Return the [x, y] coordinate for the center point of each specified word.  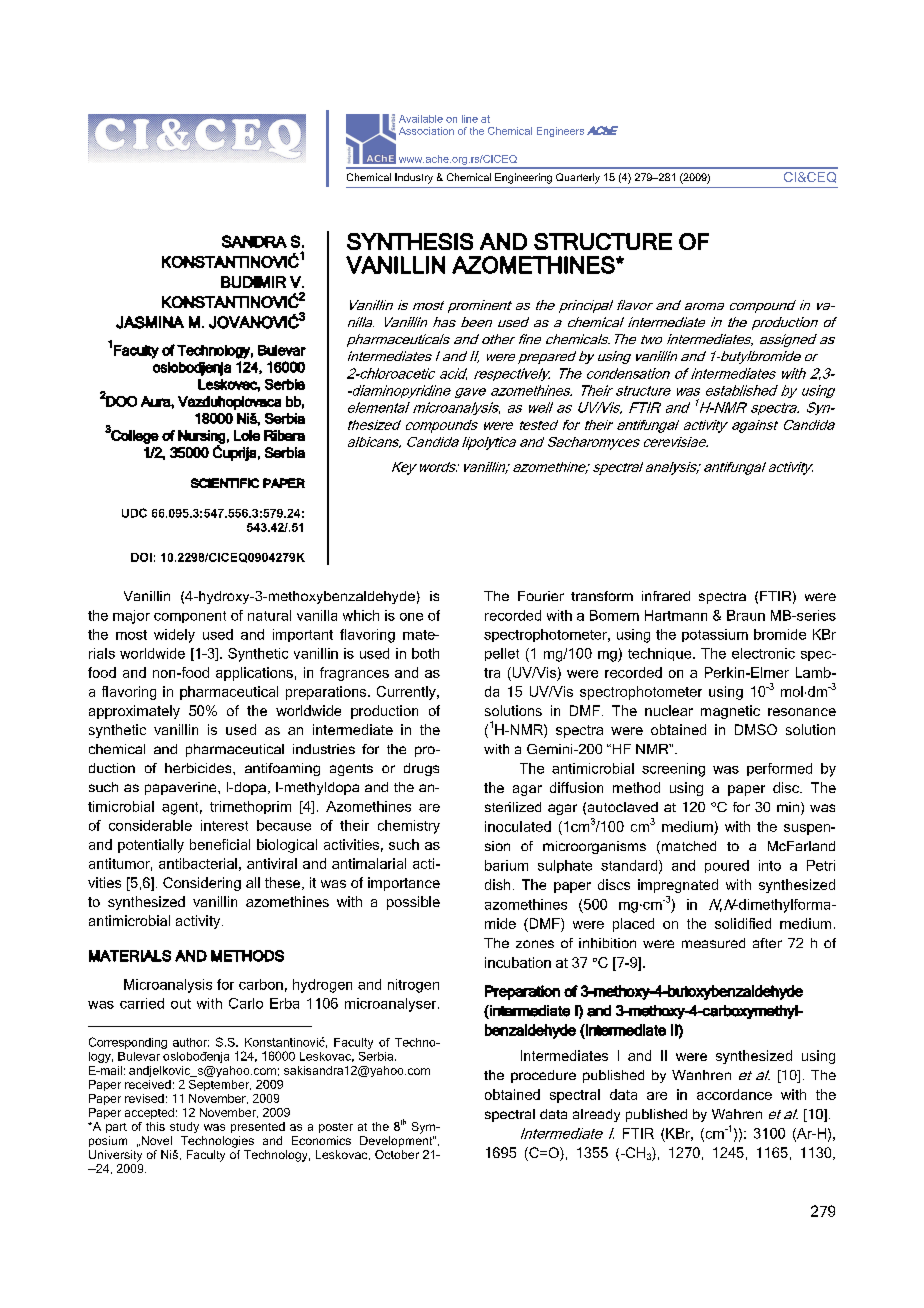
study [184, 1127]
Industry [414, 178]
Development [397, 1141]
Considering [202, 884]
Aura [156, 401]
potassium [715, 635]
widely [174, 636]
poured [727, 866]
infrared [666, 596]
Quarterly [578, 178]
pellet [502, 654]
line [470, 119]
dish [497, 884]
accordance [734, 1094]
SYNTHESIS [410, 241]
